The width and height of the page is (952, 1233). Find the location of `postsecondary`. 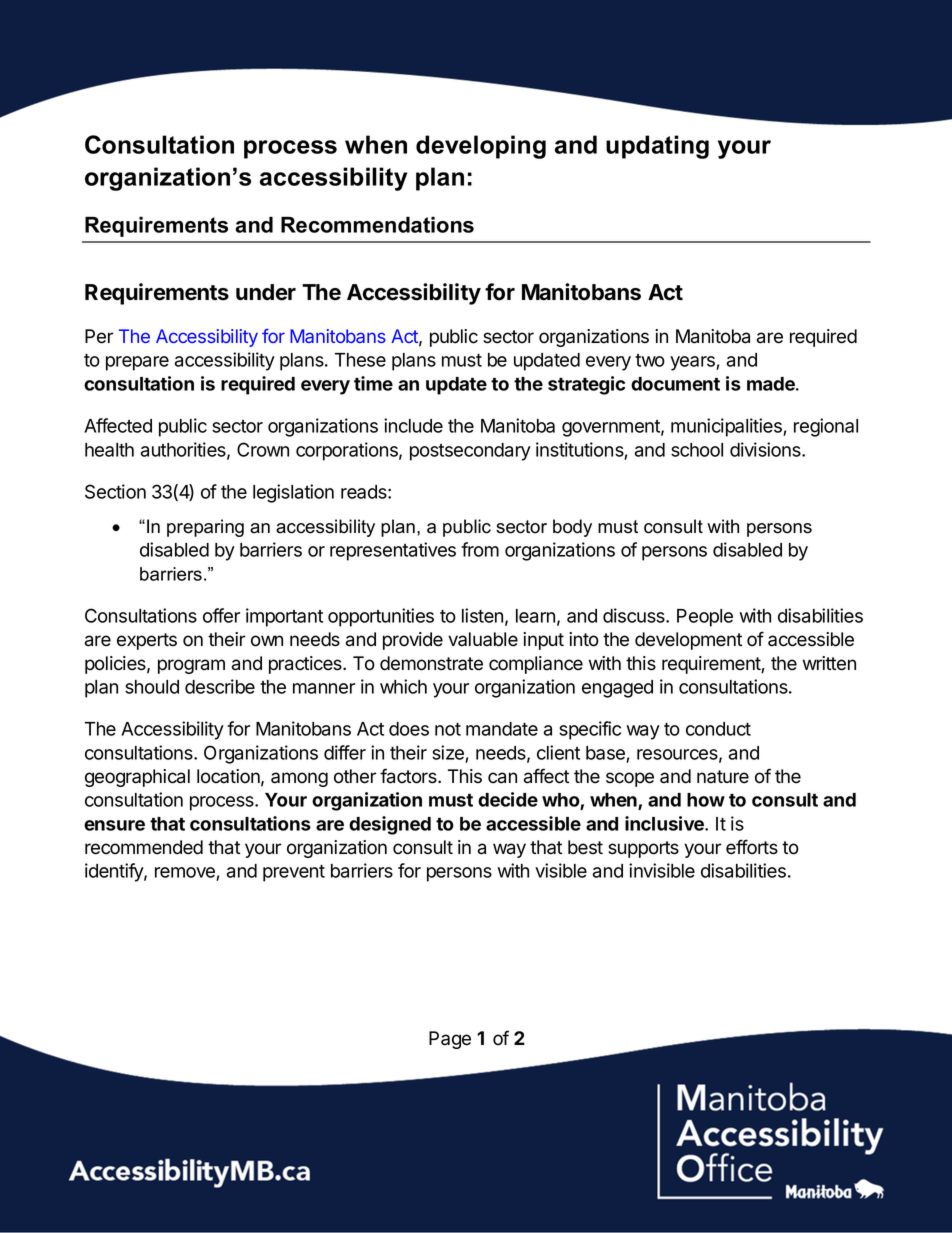

postsecondary is located at coordinates (470, 452).
